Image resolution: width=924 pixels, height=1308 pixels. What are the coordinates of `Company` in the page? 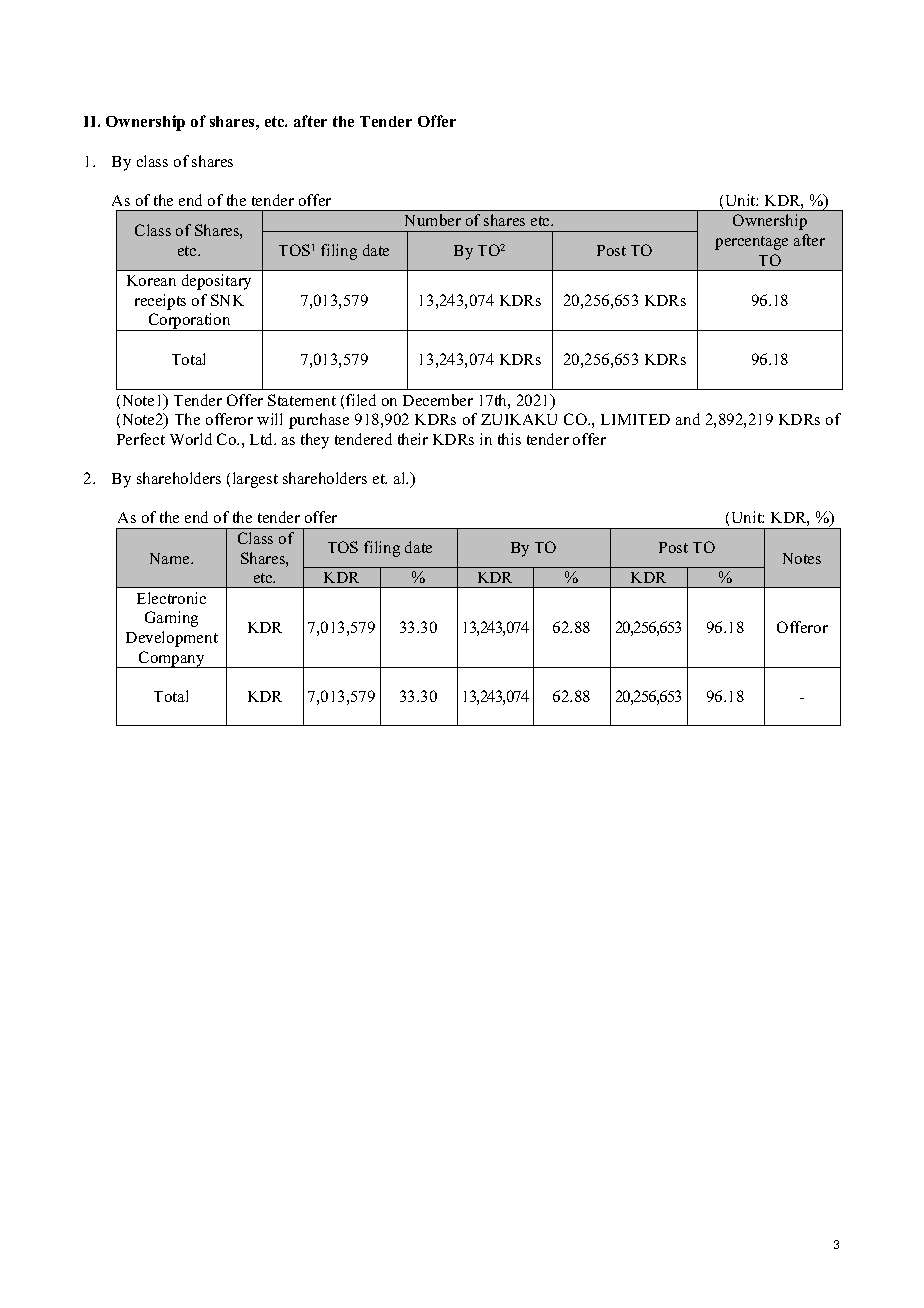 It's located at (172, 659).
